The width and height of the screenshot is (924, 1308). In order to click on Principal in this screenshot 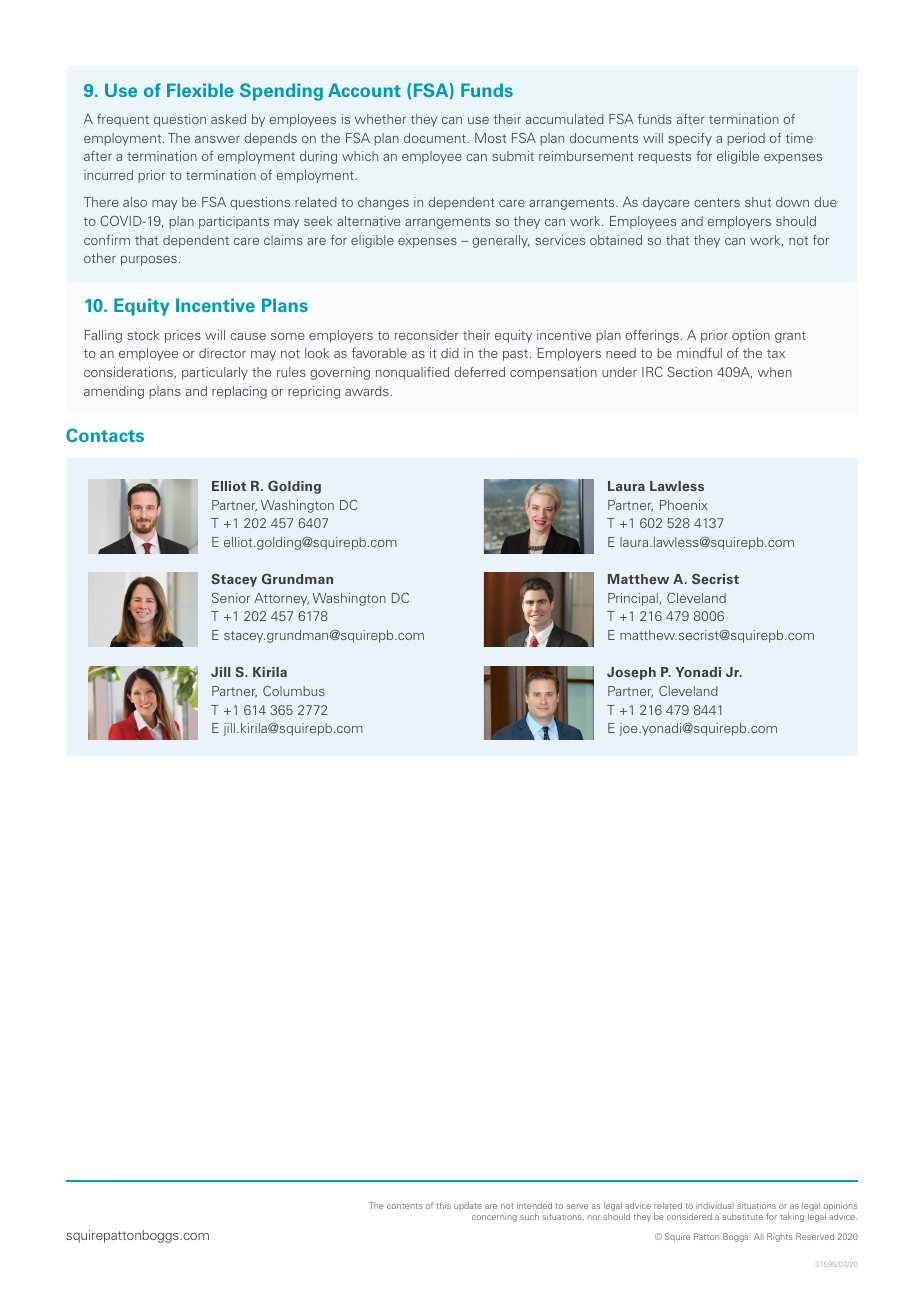, I will do `click(633, 599)`.
